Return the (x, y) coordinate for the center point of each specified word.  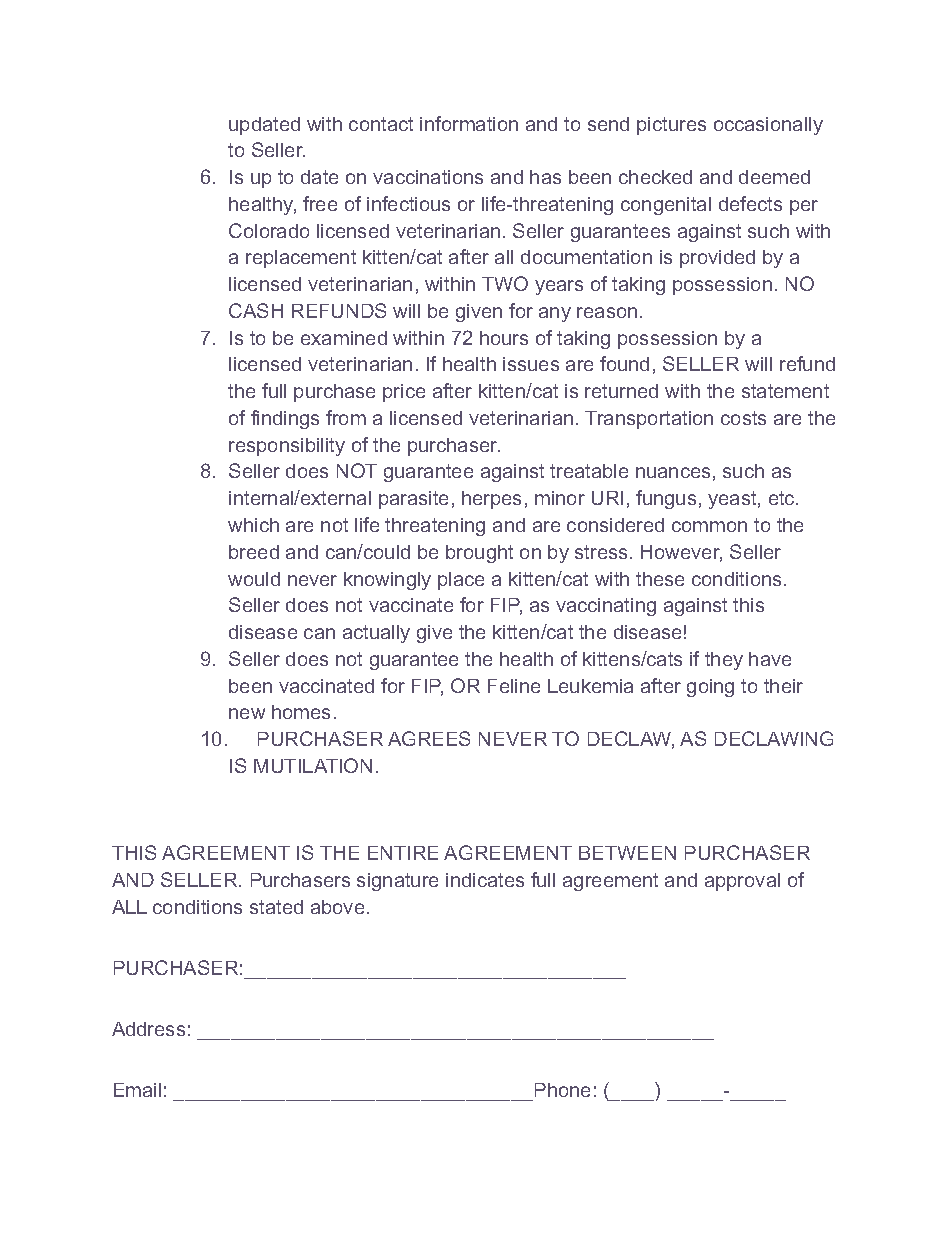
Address (148, 1029)
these (660, 579)
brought (479, 554)
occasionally (768, 126)
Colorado (269, 230)
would (254, 579)
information (469, 123)
